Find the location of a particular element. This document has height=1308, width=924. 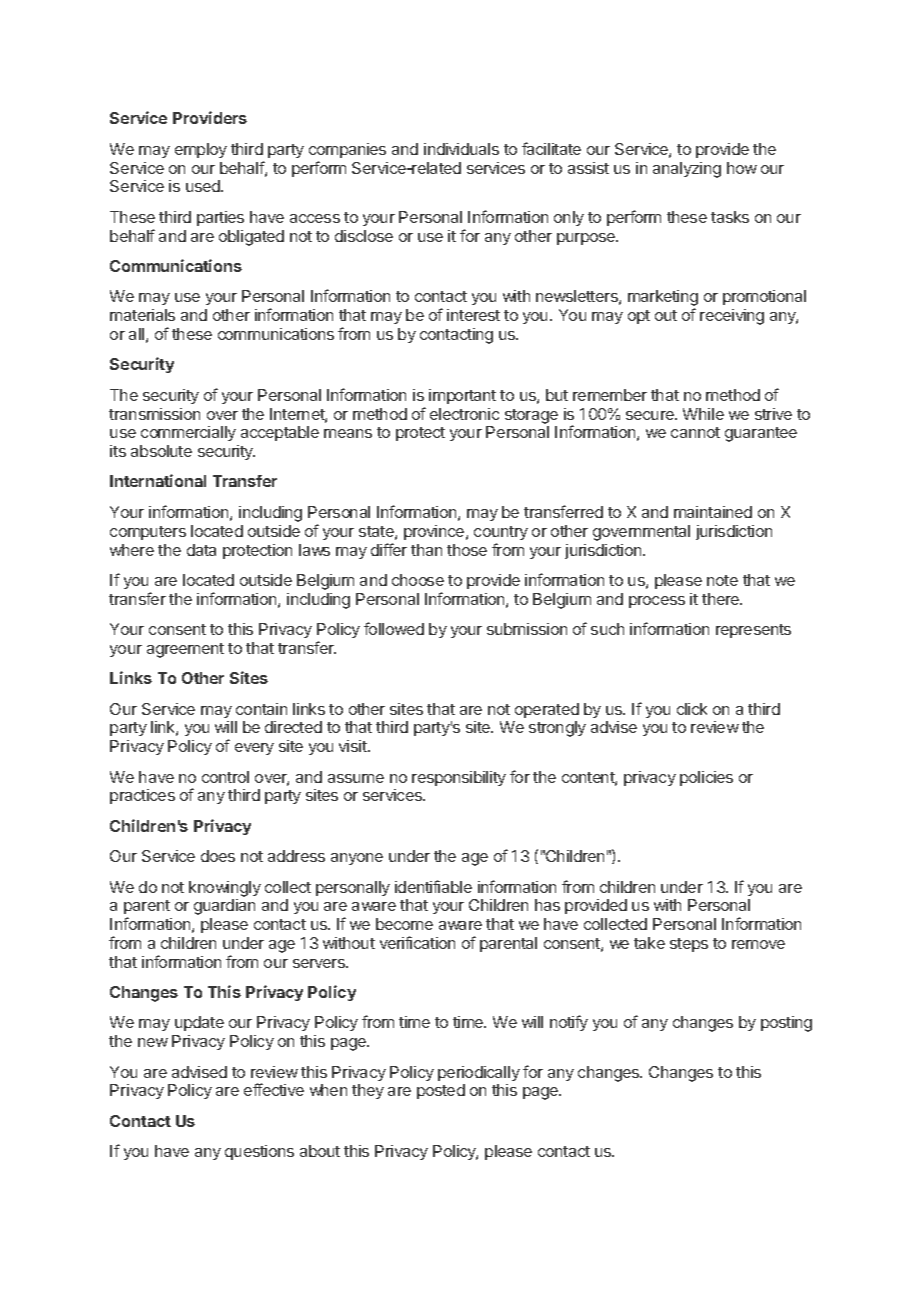

analyzing is located at coordinates (687, 170).
